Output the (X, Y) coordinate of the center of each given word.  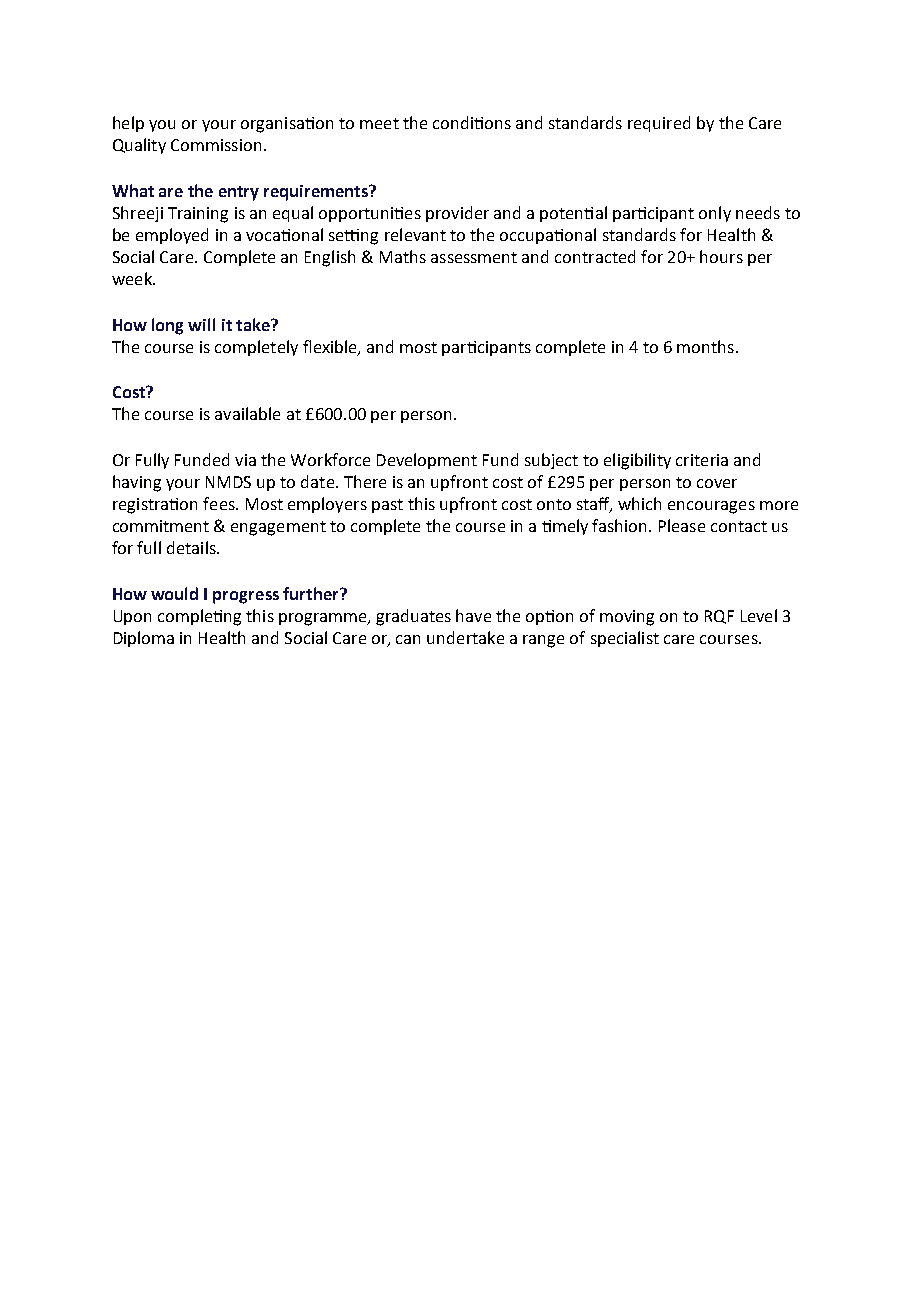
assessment (474, 257)
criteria (702, 460)
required (659, 124)
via (245, 460)
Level (759, 615)
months (705, 346)
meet (379, 123)
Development (427, 461)
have (473, 615)
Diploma (144, 639)
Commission (216, 145)
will (201, 324)
